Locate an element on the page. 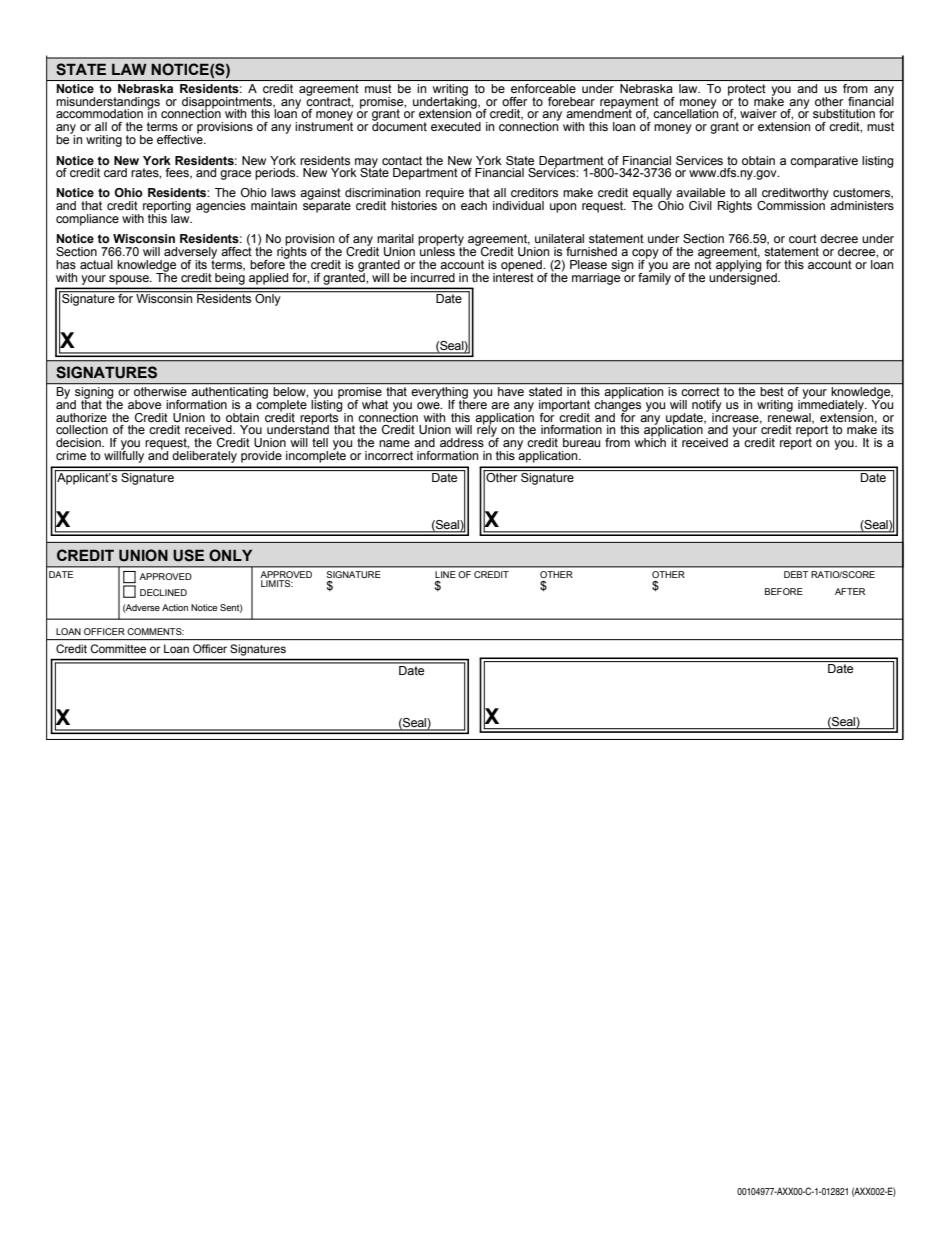 This page has width=952, height=1233. there is located at coordinates (473, 403).
